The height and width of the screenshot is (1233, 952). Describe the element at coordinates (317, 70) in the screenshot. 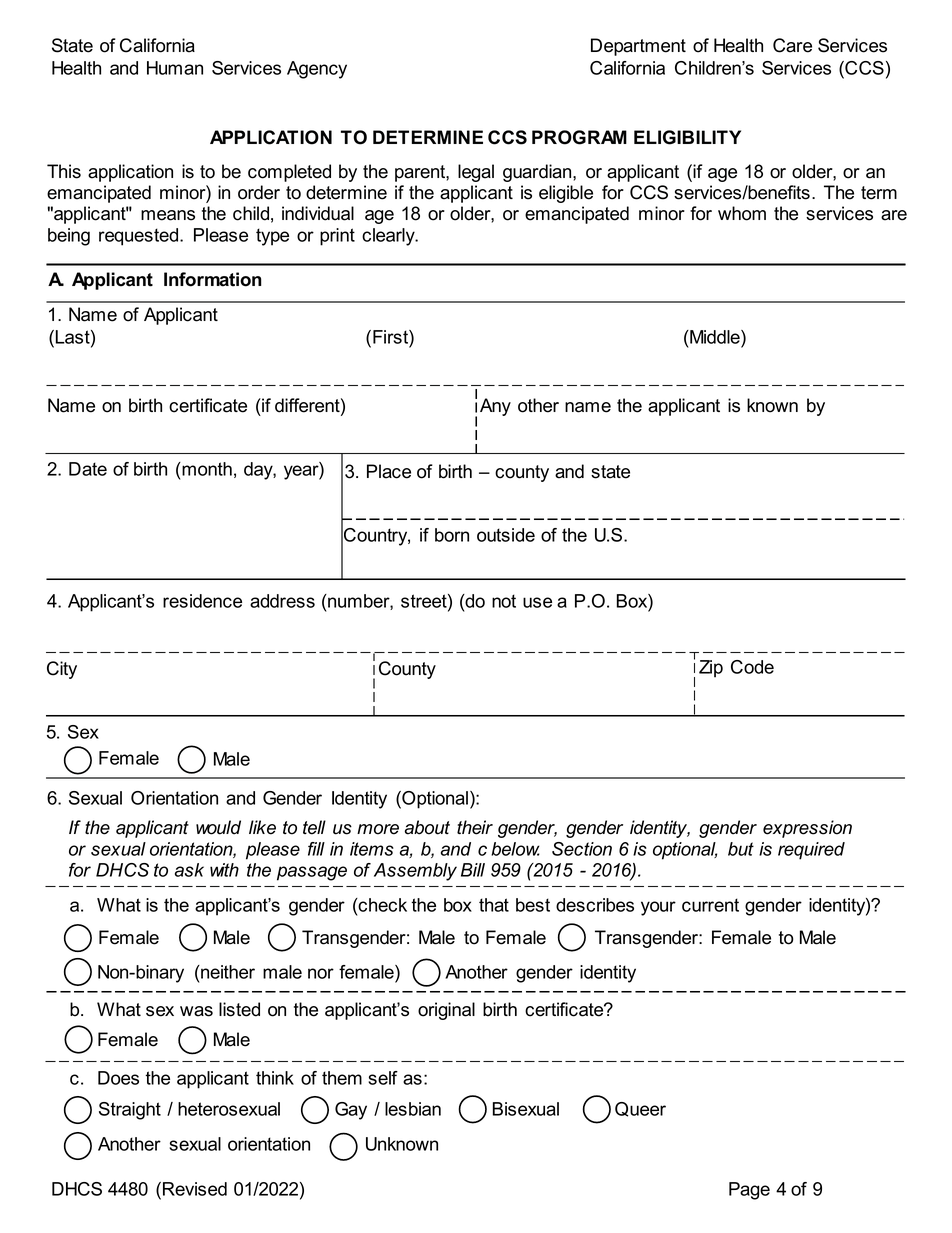

I see `Agency` at that location.
